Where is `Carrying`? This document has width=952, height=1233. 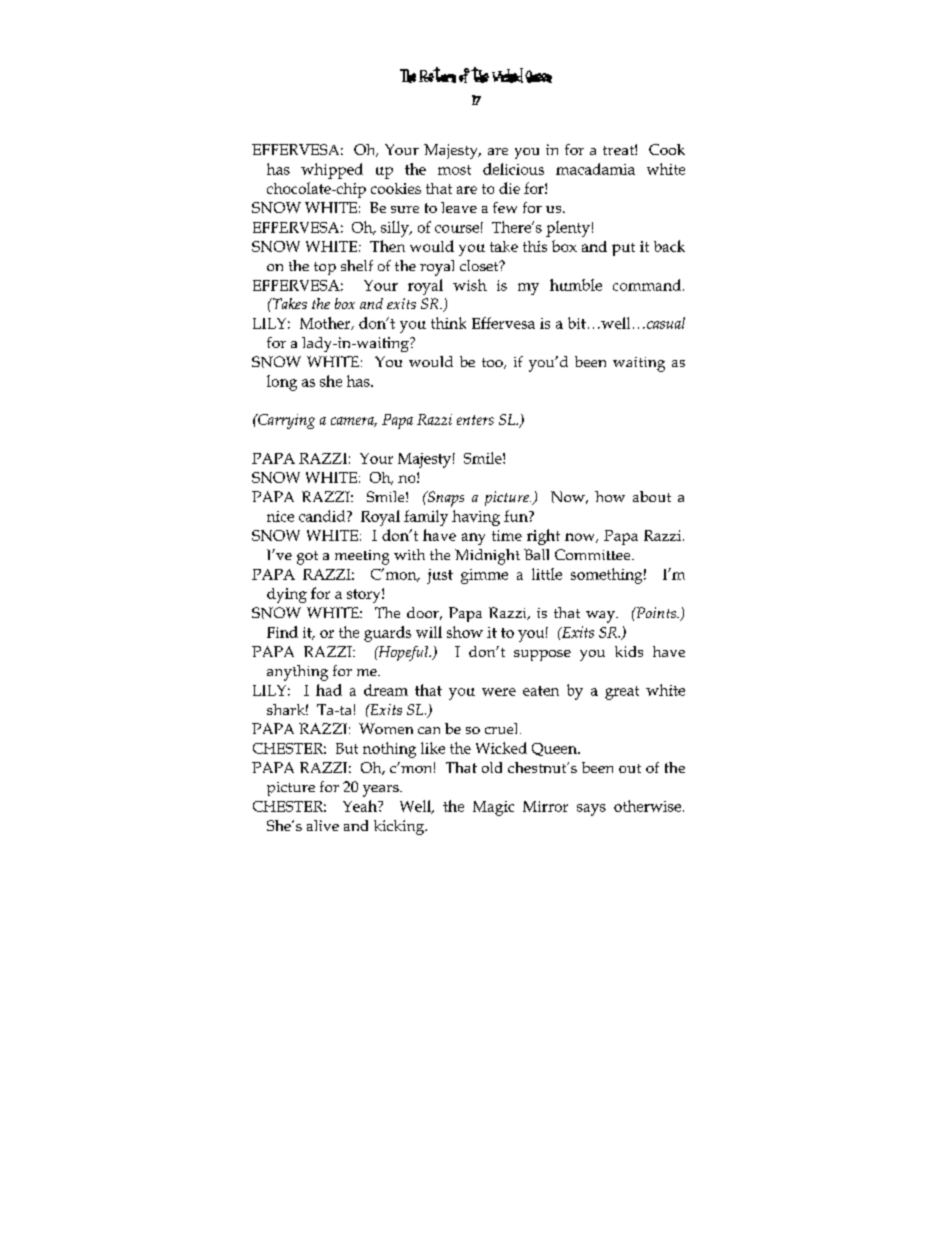
Carrying is located at coordinates (285, 421).
